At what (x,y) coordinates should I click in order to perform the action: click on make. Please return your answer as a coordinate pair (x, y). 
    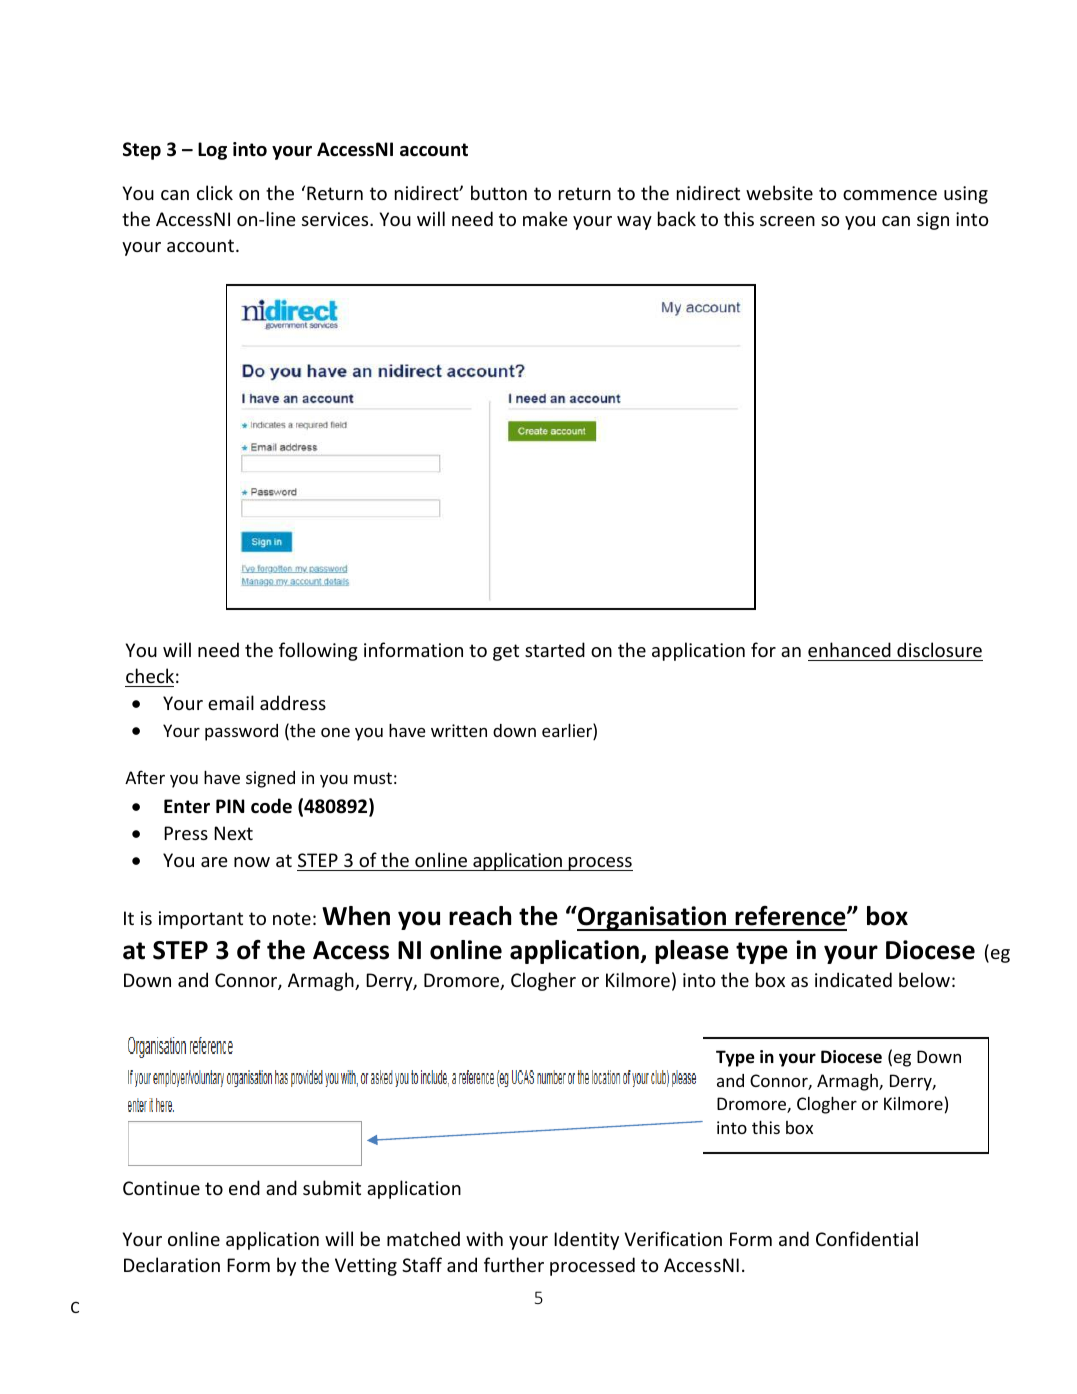
    Looking at the image, I should click on (545, 218).
